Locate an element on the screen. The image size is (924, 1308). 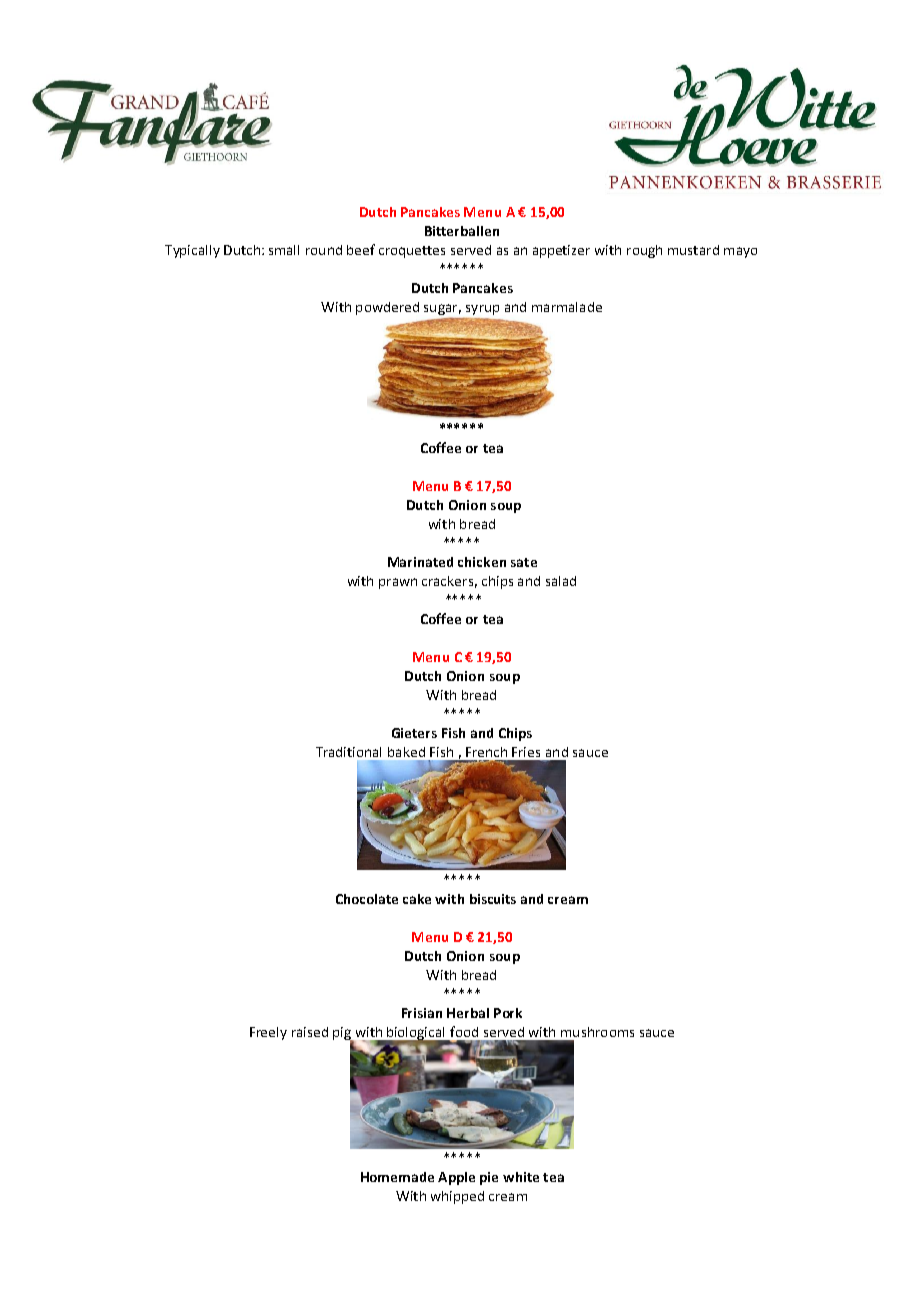
French is located at coordinates (486, 752).
